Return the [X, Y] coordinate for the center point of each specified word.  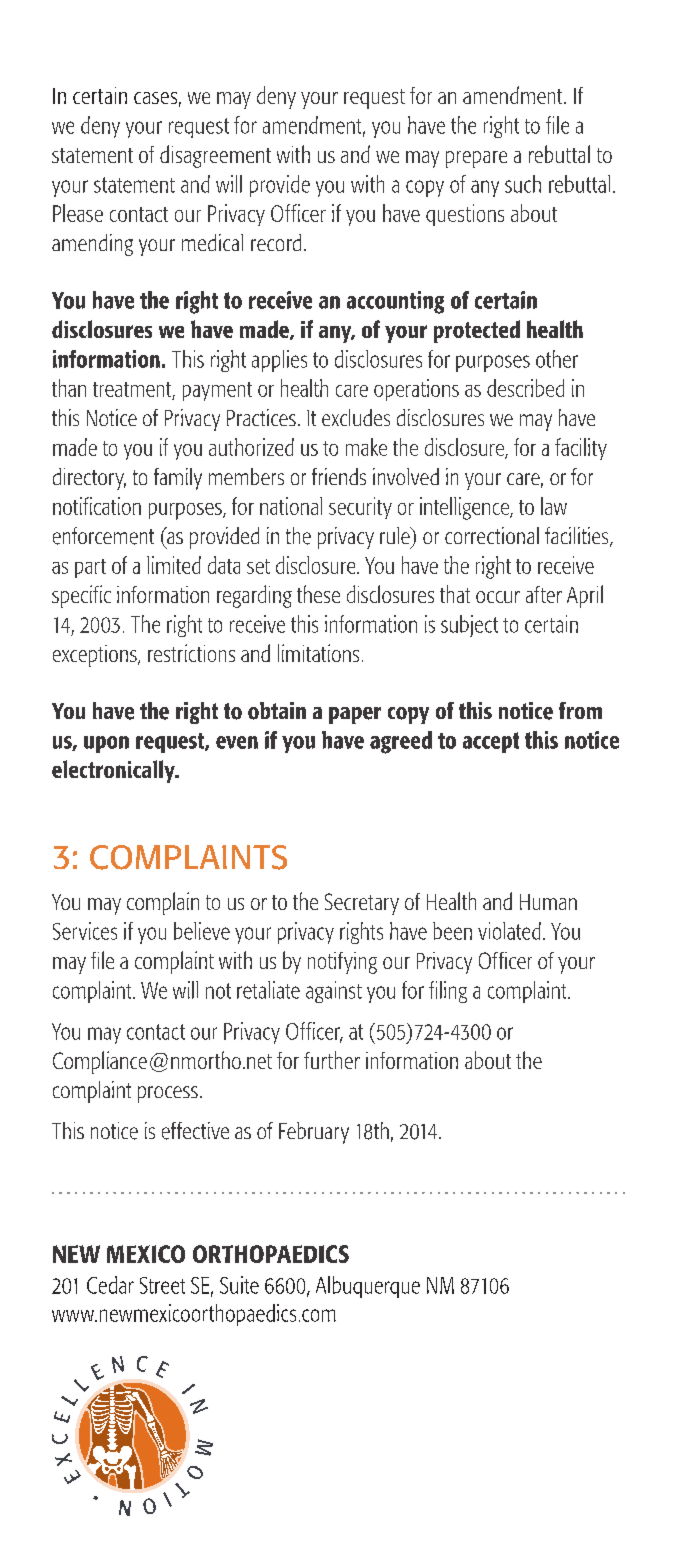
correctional [492, 535]
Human [548, 902]
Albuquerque [368, 1287]
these [318, 594]
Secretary [362, 904]
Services [85, 931]
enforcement [103, 536]
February [314, 1133]
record [276, 242]
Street [162, 1285]
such [523, 184]
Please [78, 213]
